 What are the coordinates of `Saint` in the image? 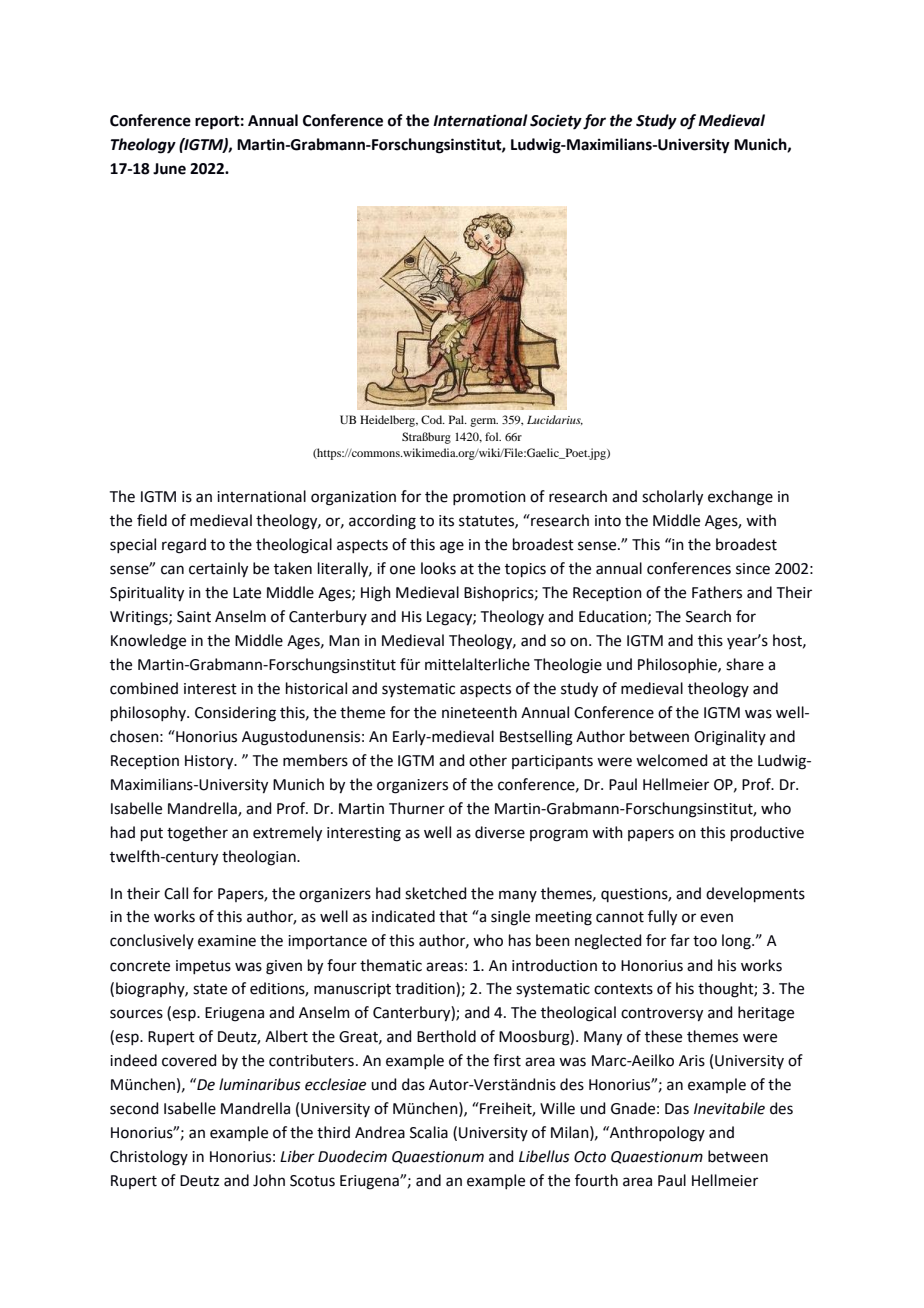 It's located at (194, 617).
